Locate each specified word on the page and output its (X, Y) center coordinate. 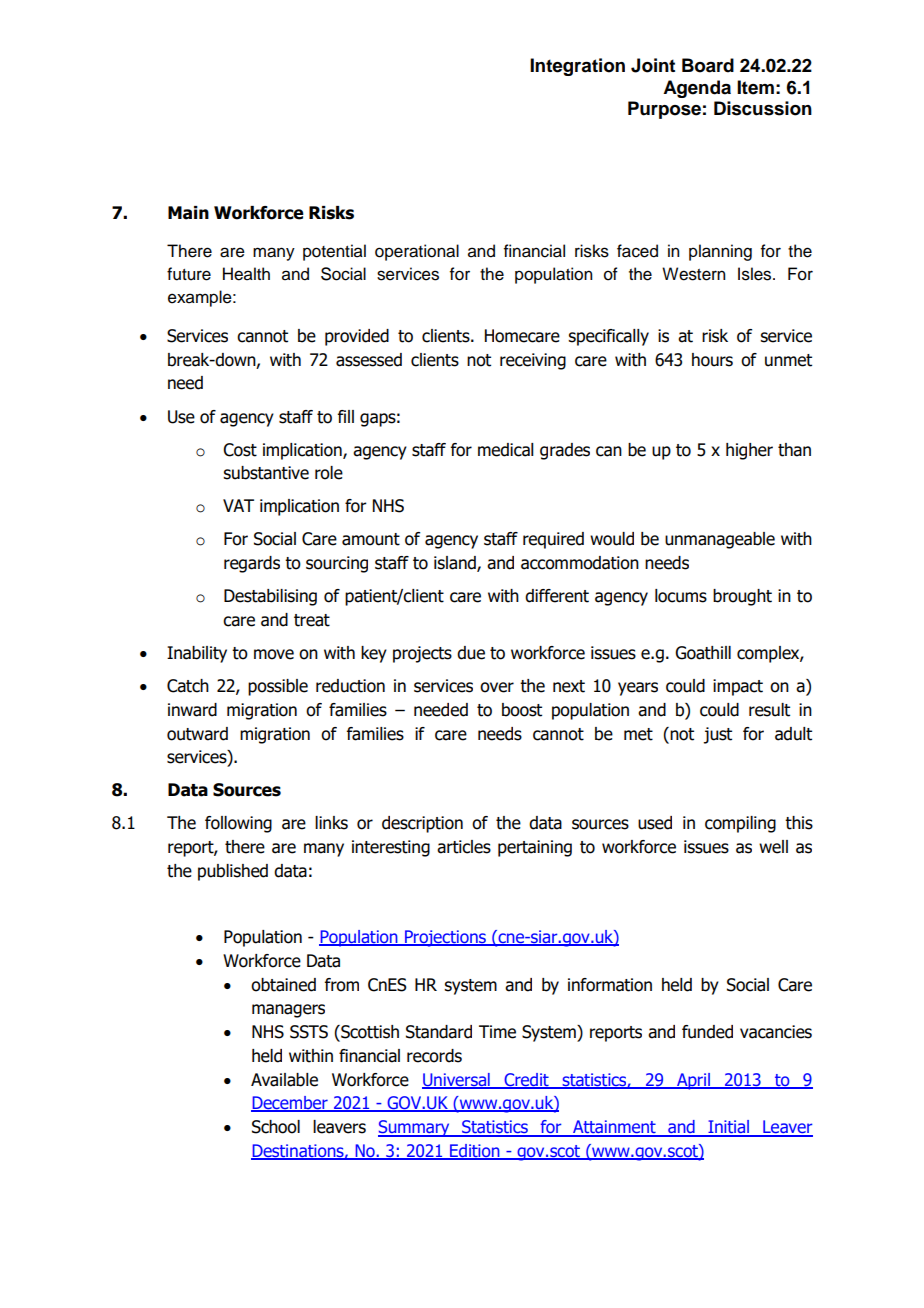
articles (464, 847)
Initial (728, 1128)
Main (188, 213)
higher (749, 451)
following (238, 824)
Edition (475, 1152)
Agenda (697, 89)
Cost (240, 450)
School (276, 1127)
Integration (577, 67)
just (717, 735)
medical (506, 450)
